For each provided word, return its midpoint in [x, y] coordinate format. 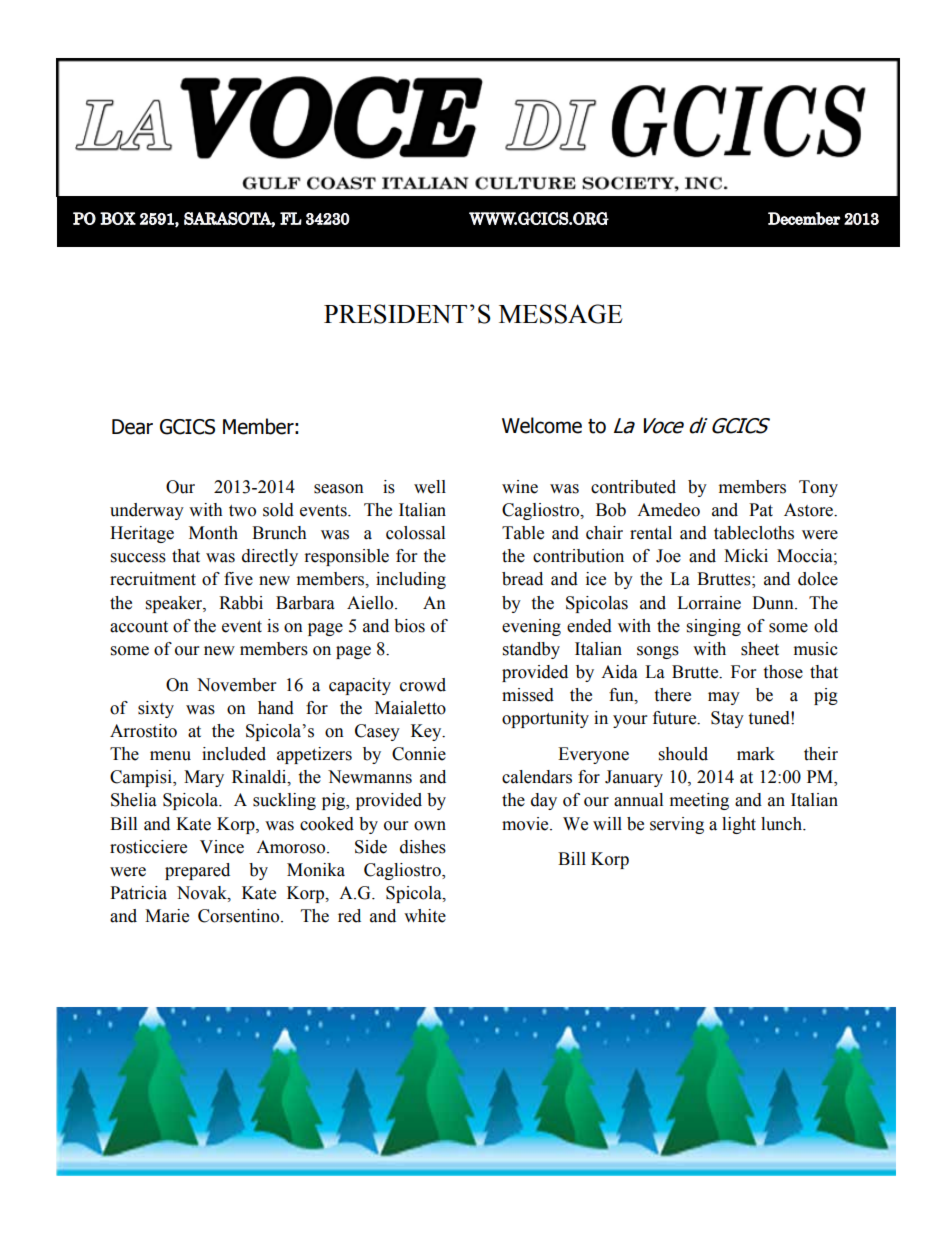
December [804, 218]
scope [597, 757]
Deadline [196, 887]
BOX [118, 218]
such [356, 511]
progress [725, 777]
